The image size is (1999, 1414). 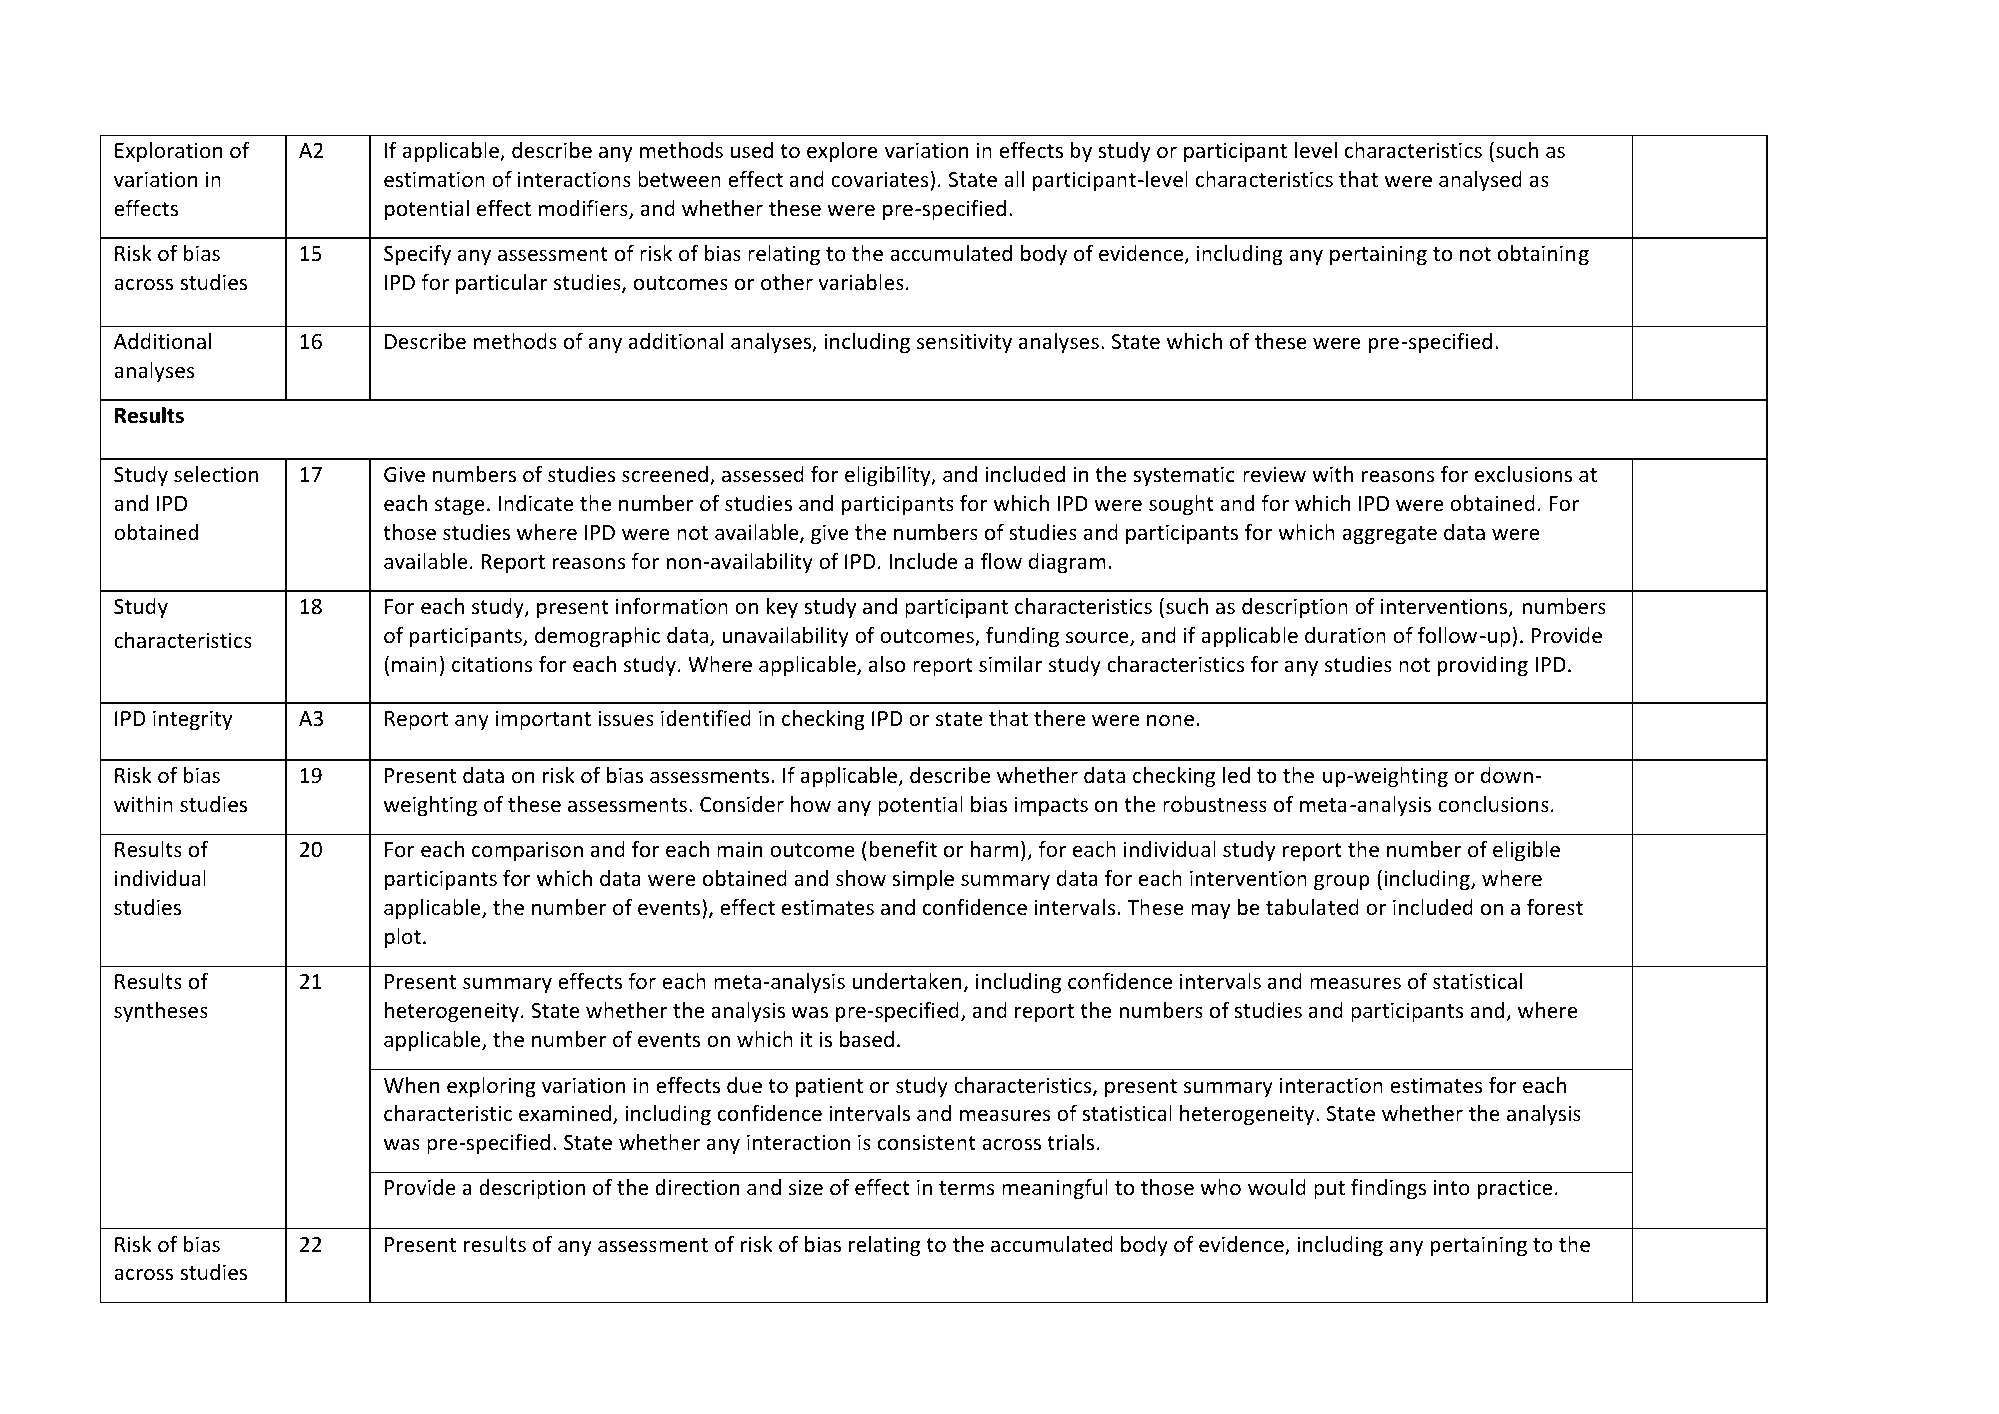 I want to click on consistent, so click(x=927, y=1142).
